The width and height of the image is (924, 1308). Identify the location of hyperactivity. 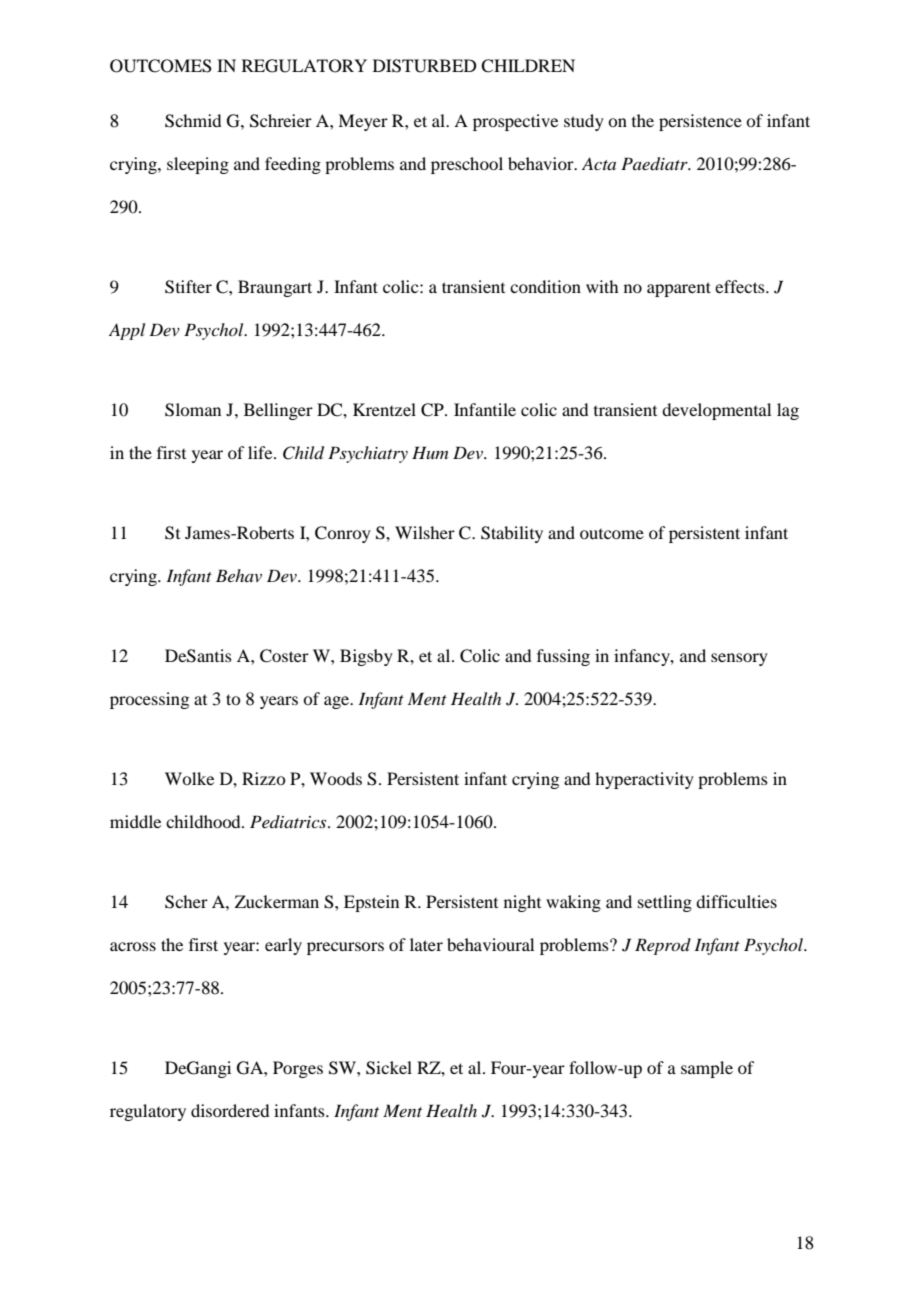
(644, 780).
